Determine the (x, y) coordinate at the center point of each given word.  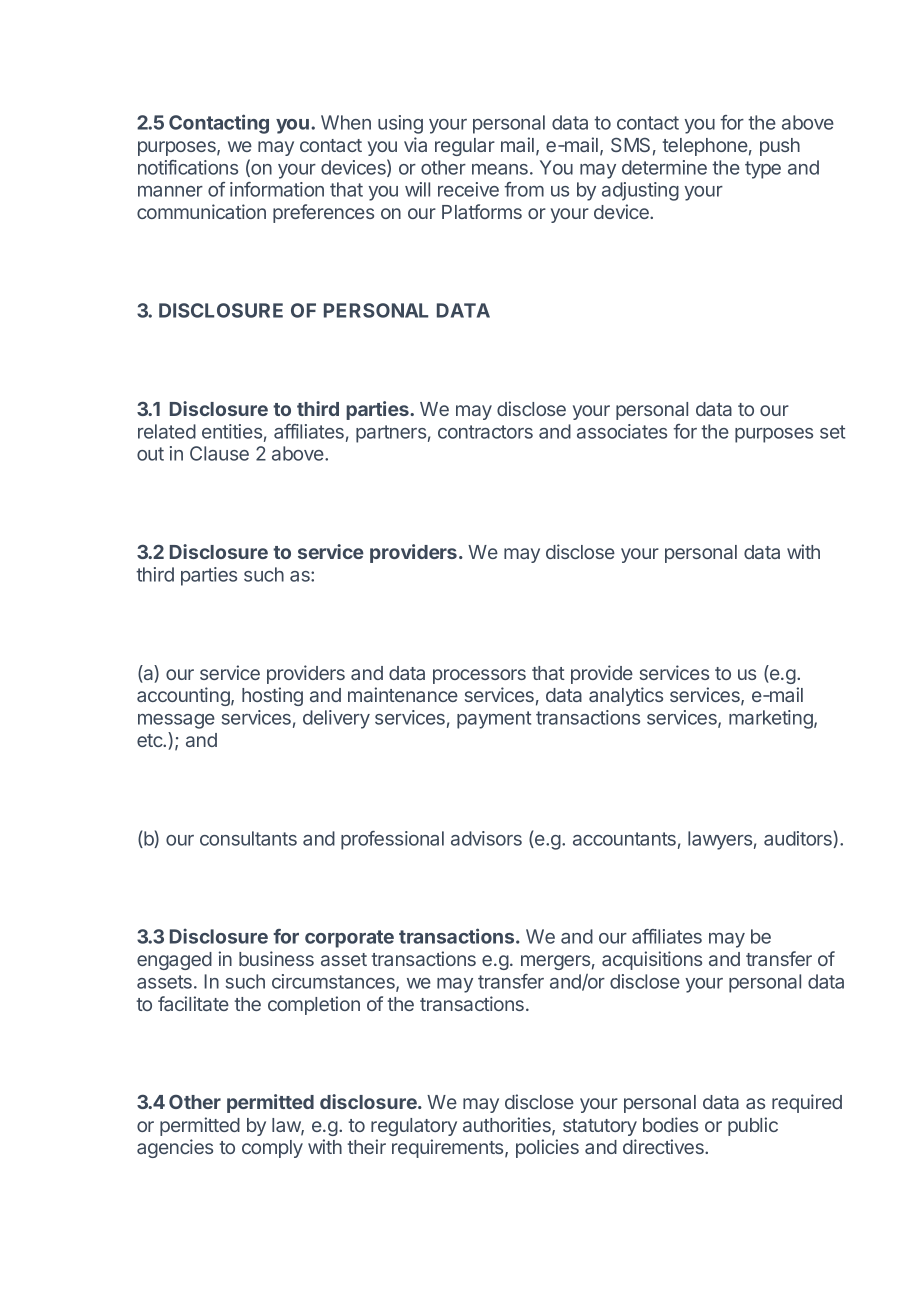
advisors (486, 838)
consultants (248, 838)
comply (272, 1149)
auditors (799, 839)
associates (622, 431)
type (763, 170)
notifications (188, 167)
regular (465, 147)
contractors (485, 432)
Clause (219, 453)
